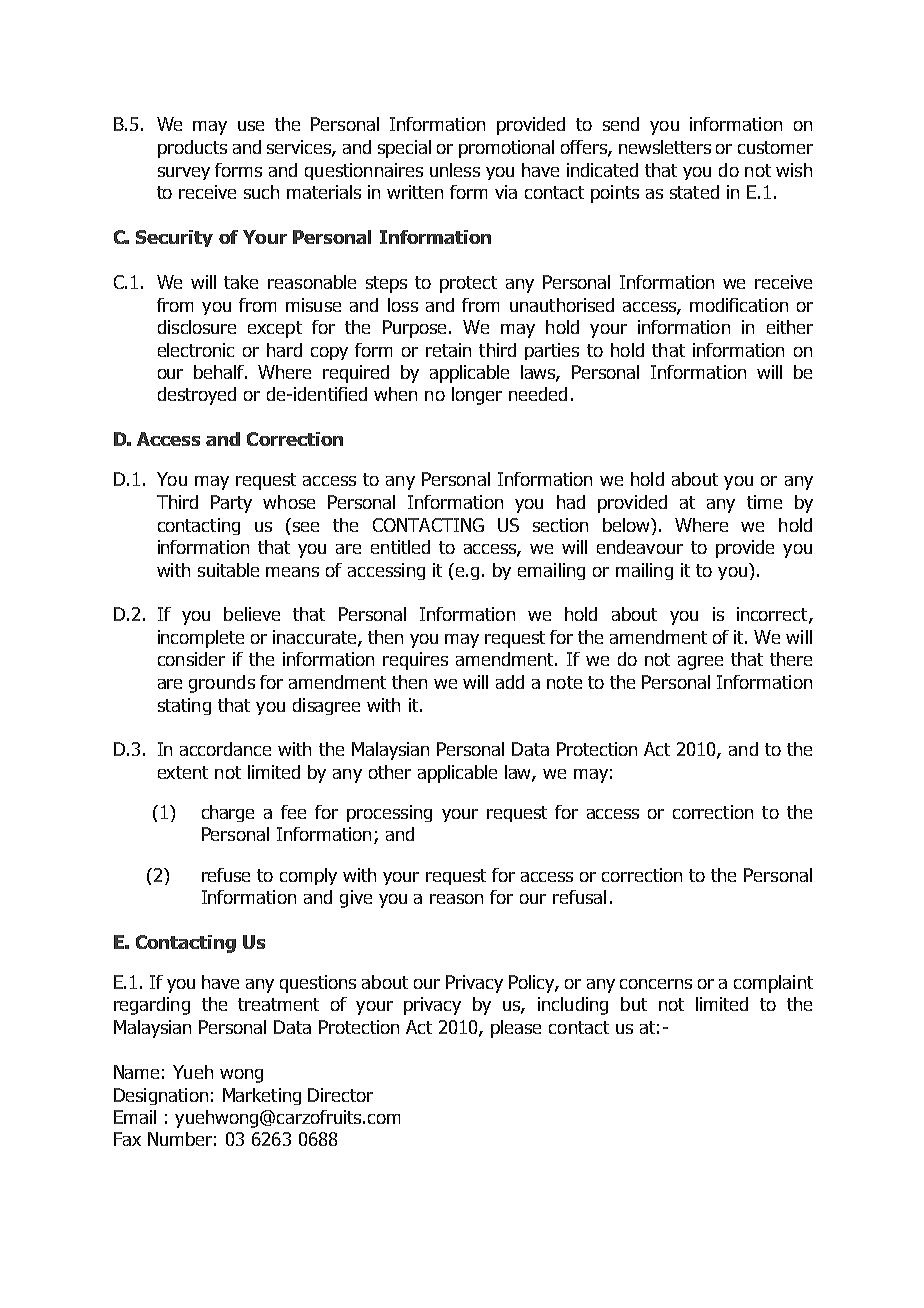 This page has height=1308, width=924. I want to click on products, so click(192, 149).
